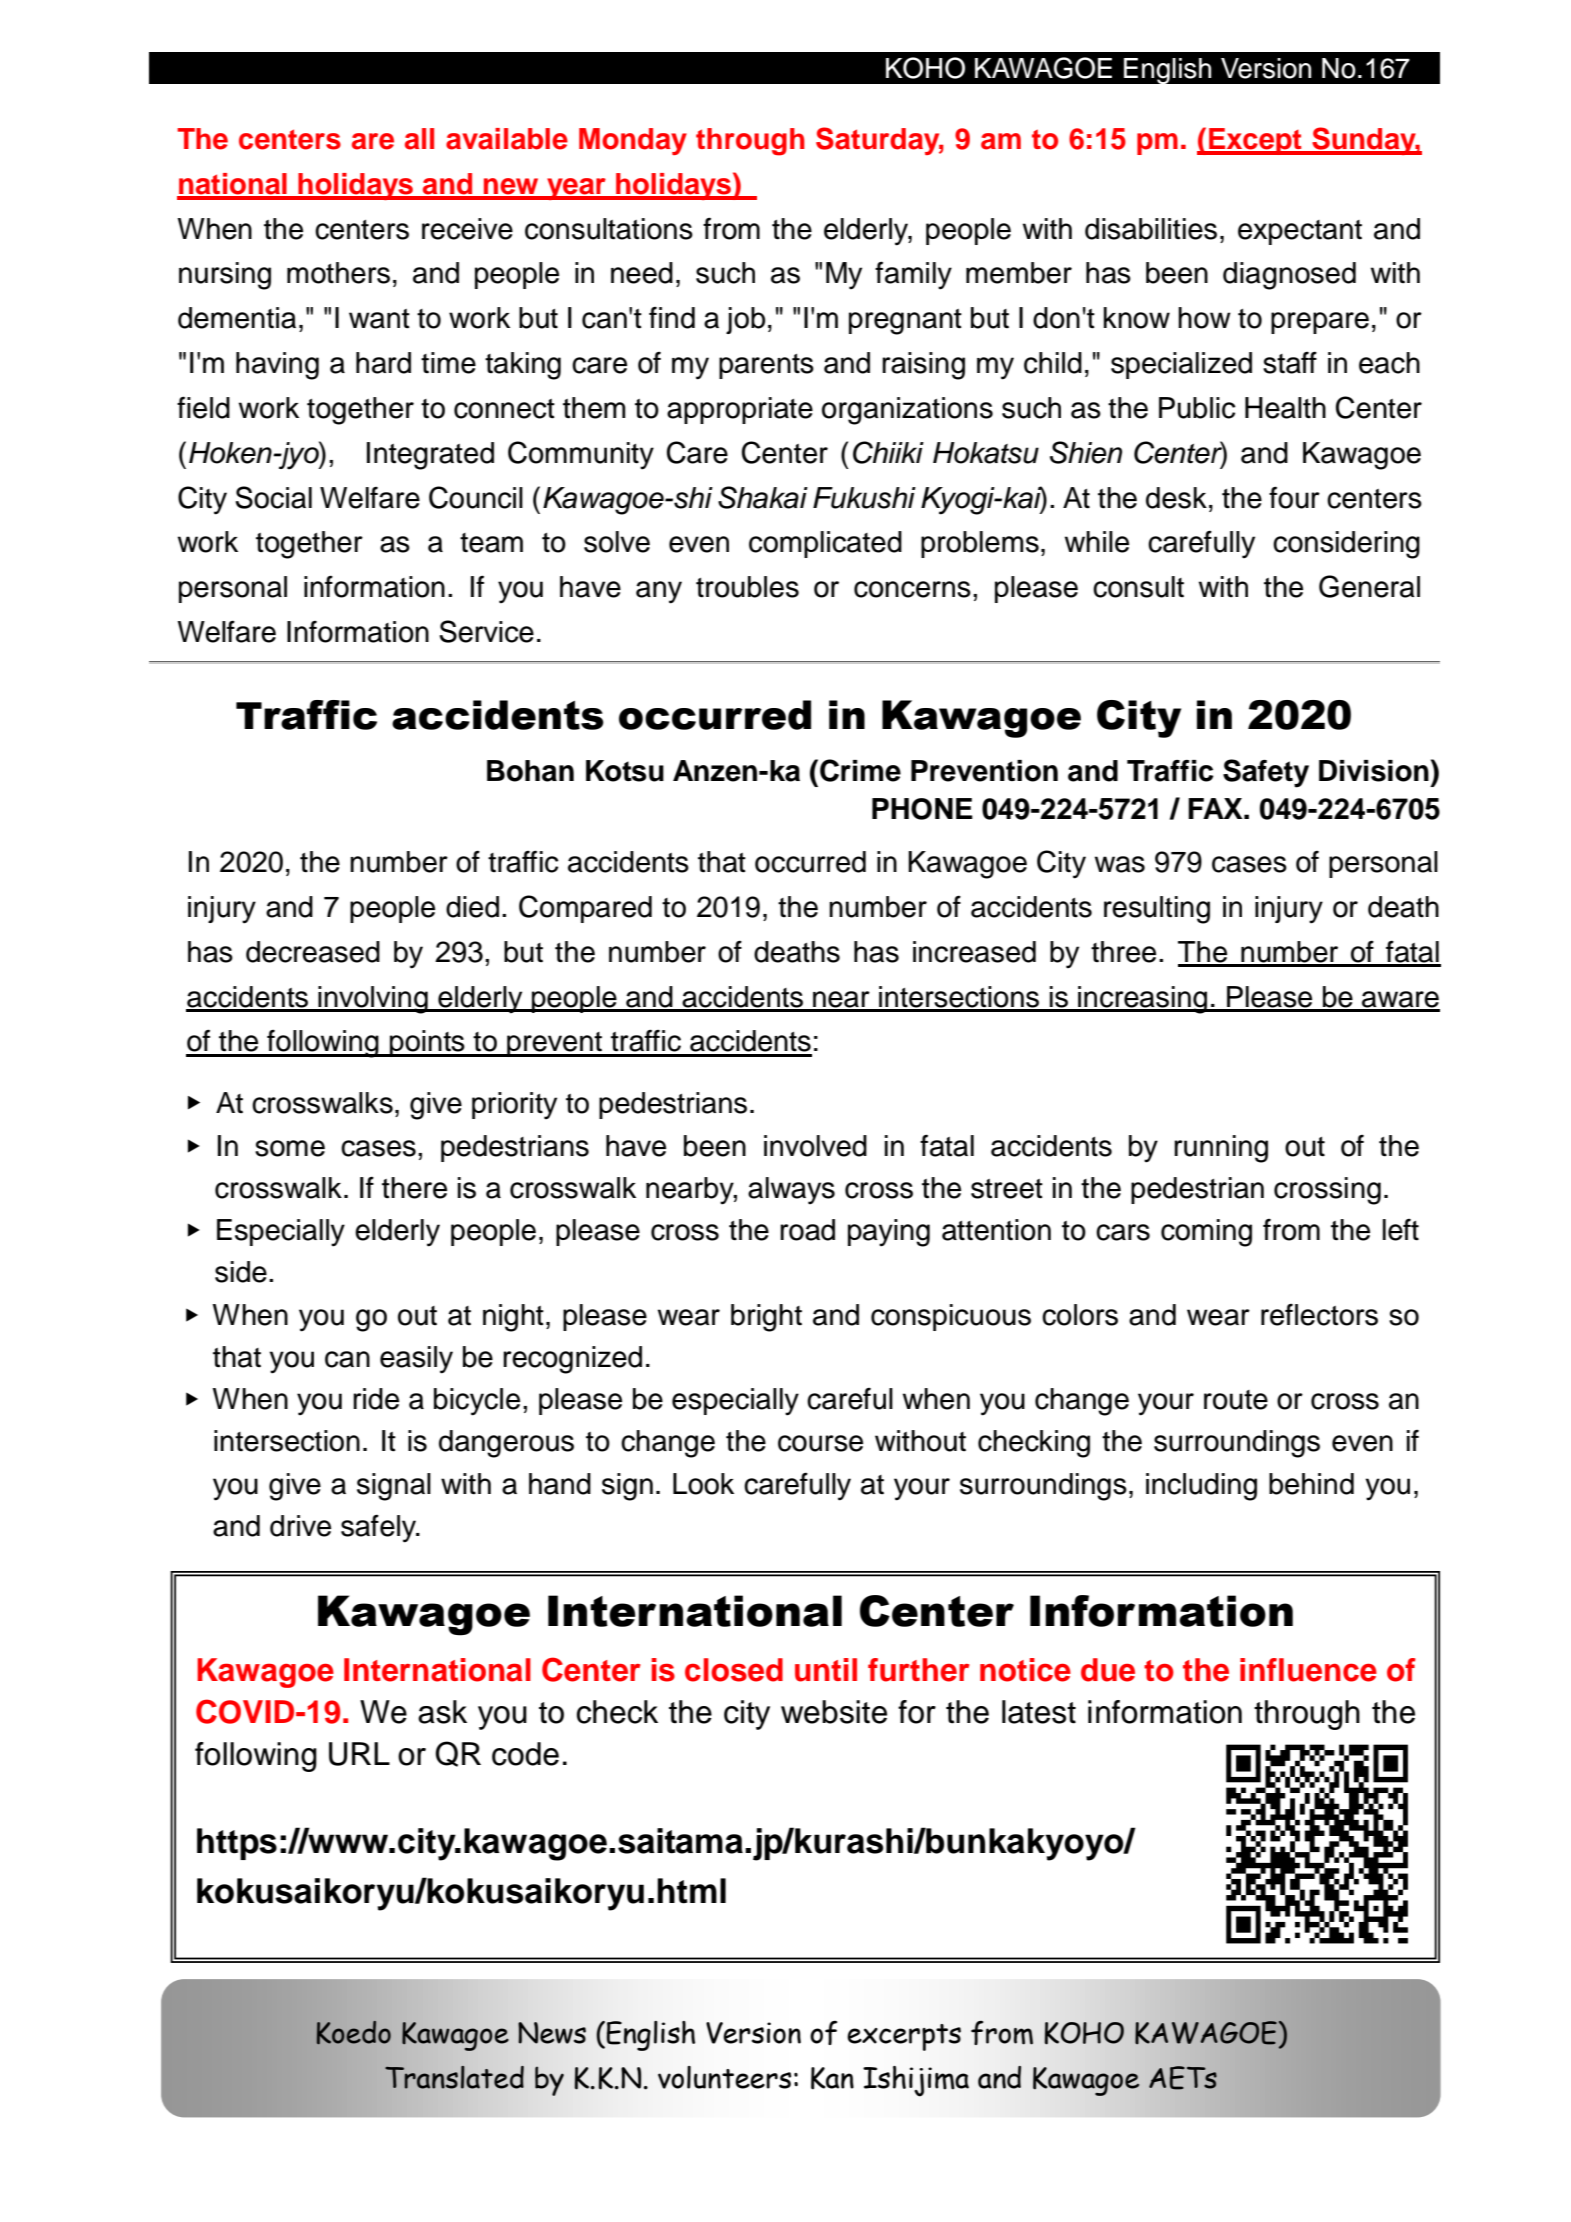  What do you see at coordinates (832, 2078) in the screenshot?
I see `Kan` at bounding box center [832, 2078].
